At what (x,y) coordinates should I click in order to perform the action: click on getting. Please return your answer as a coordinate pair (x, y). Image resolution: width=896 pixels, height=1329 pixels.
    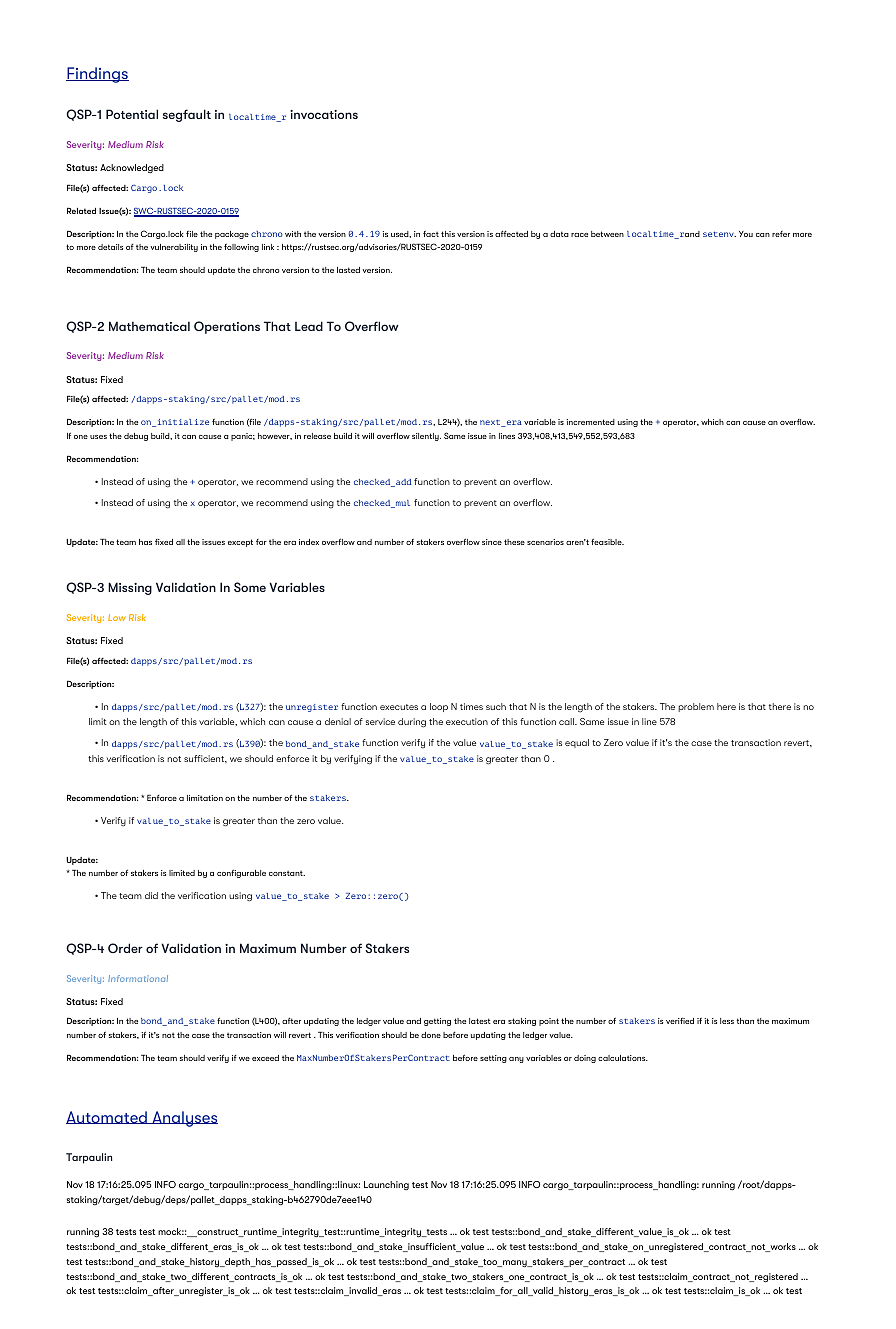
    Looking at the image, I should click on (437, 1022).
